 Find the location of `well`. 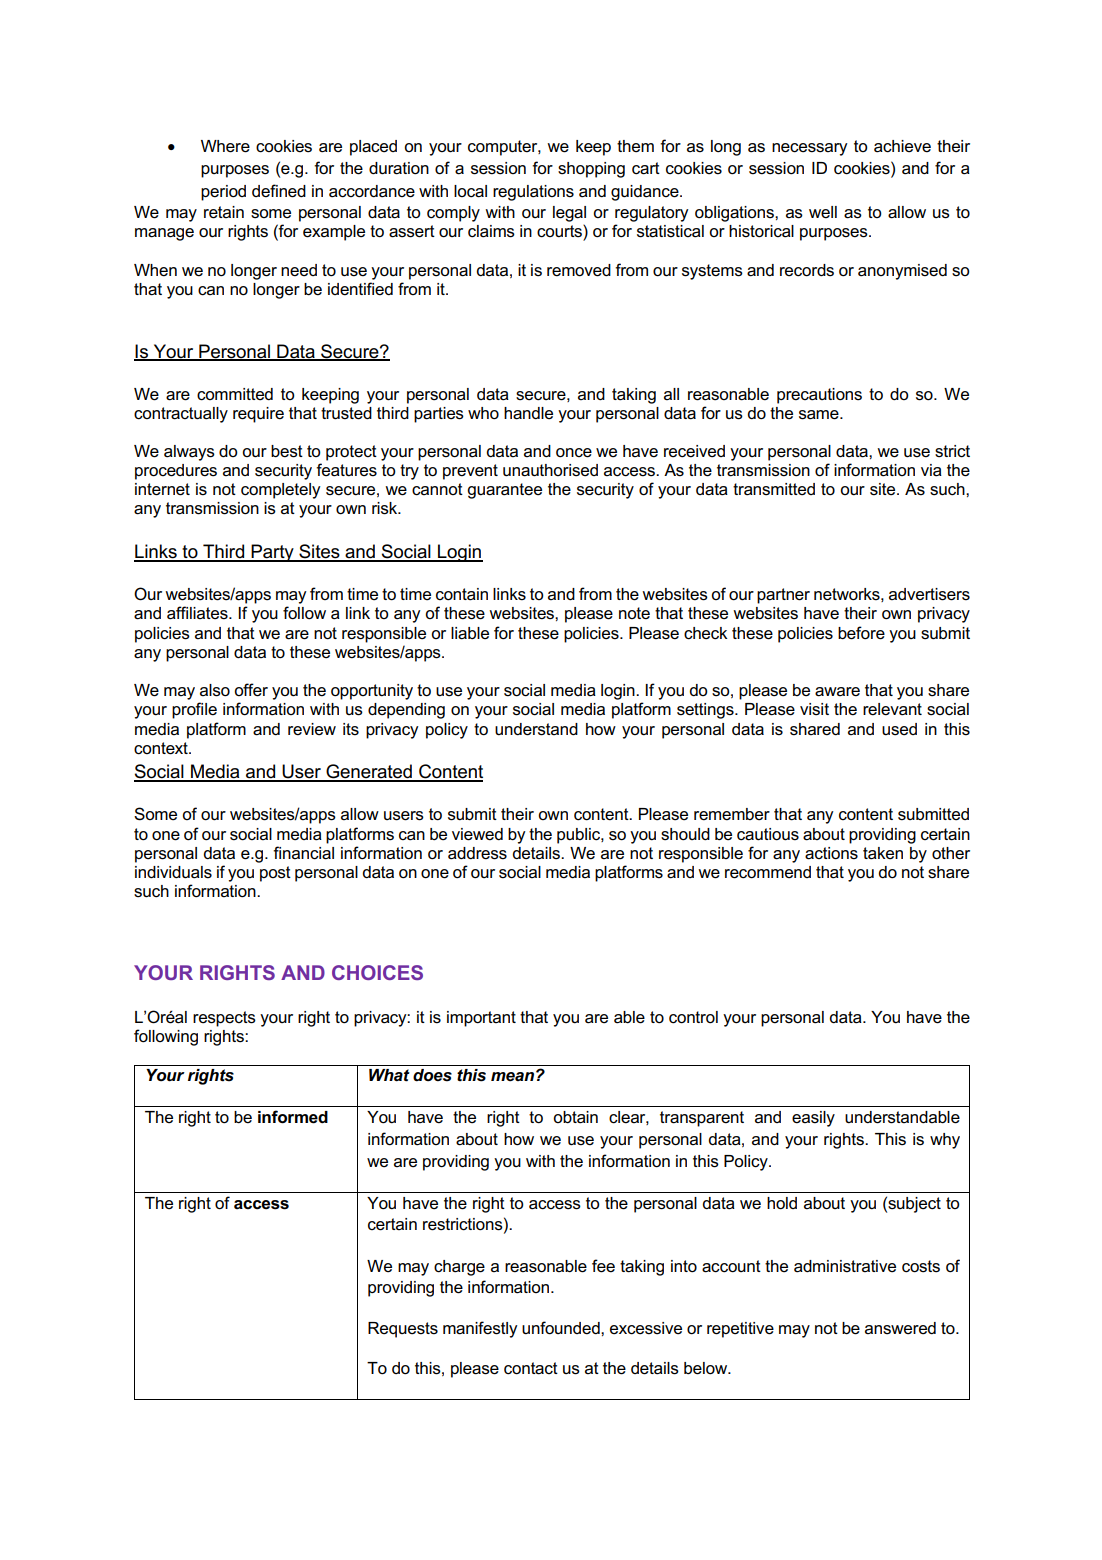

well is located at coordinates (823, 212).
